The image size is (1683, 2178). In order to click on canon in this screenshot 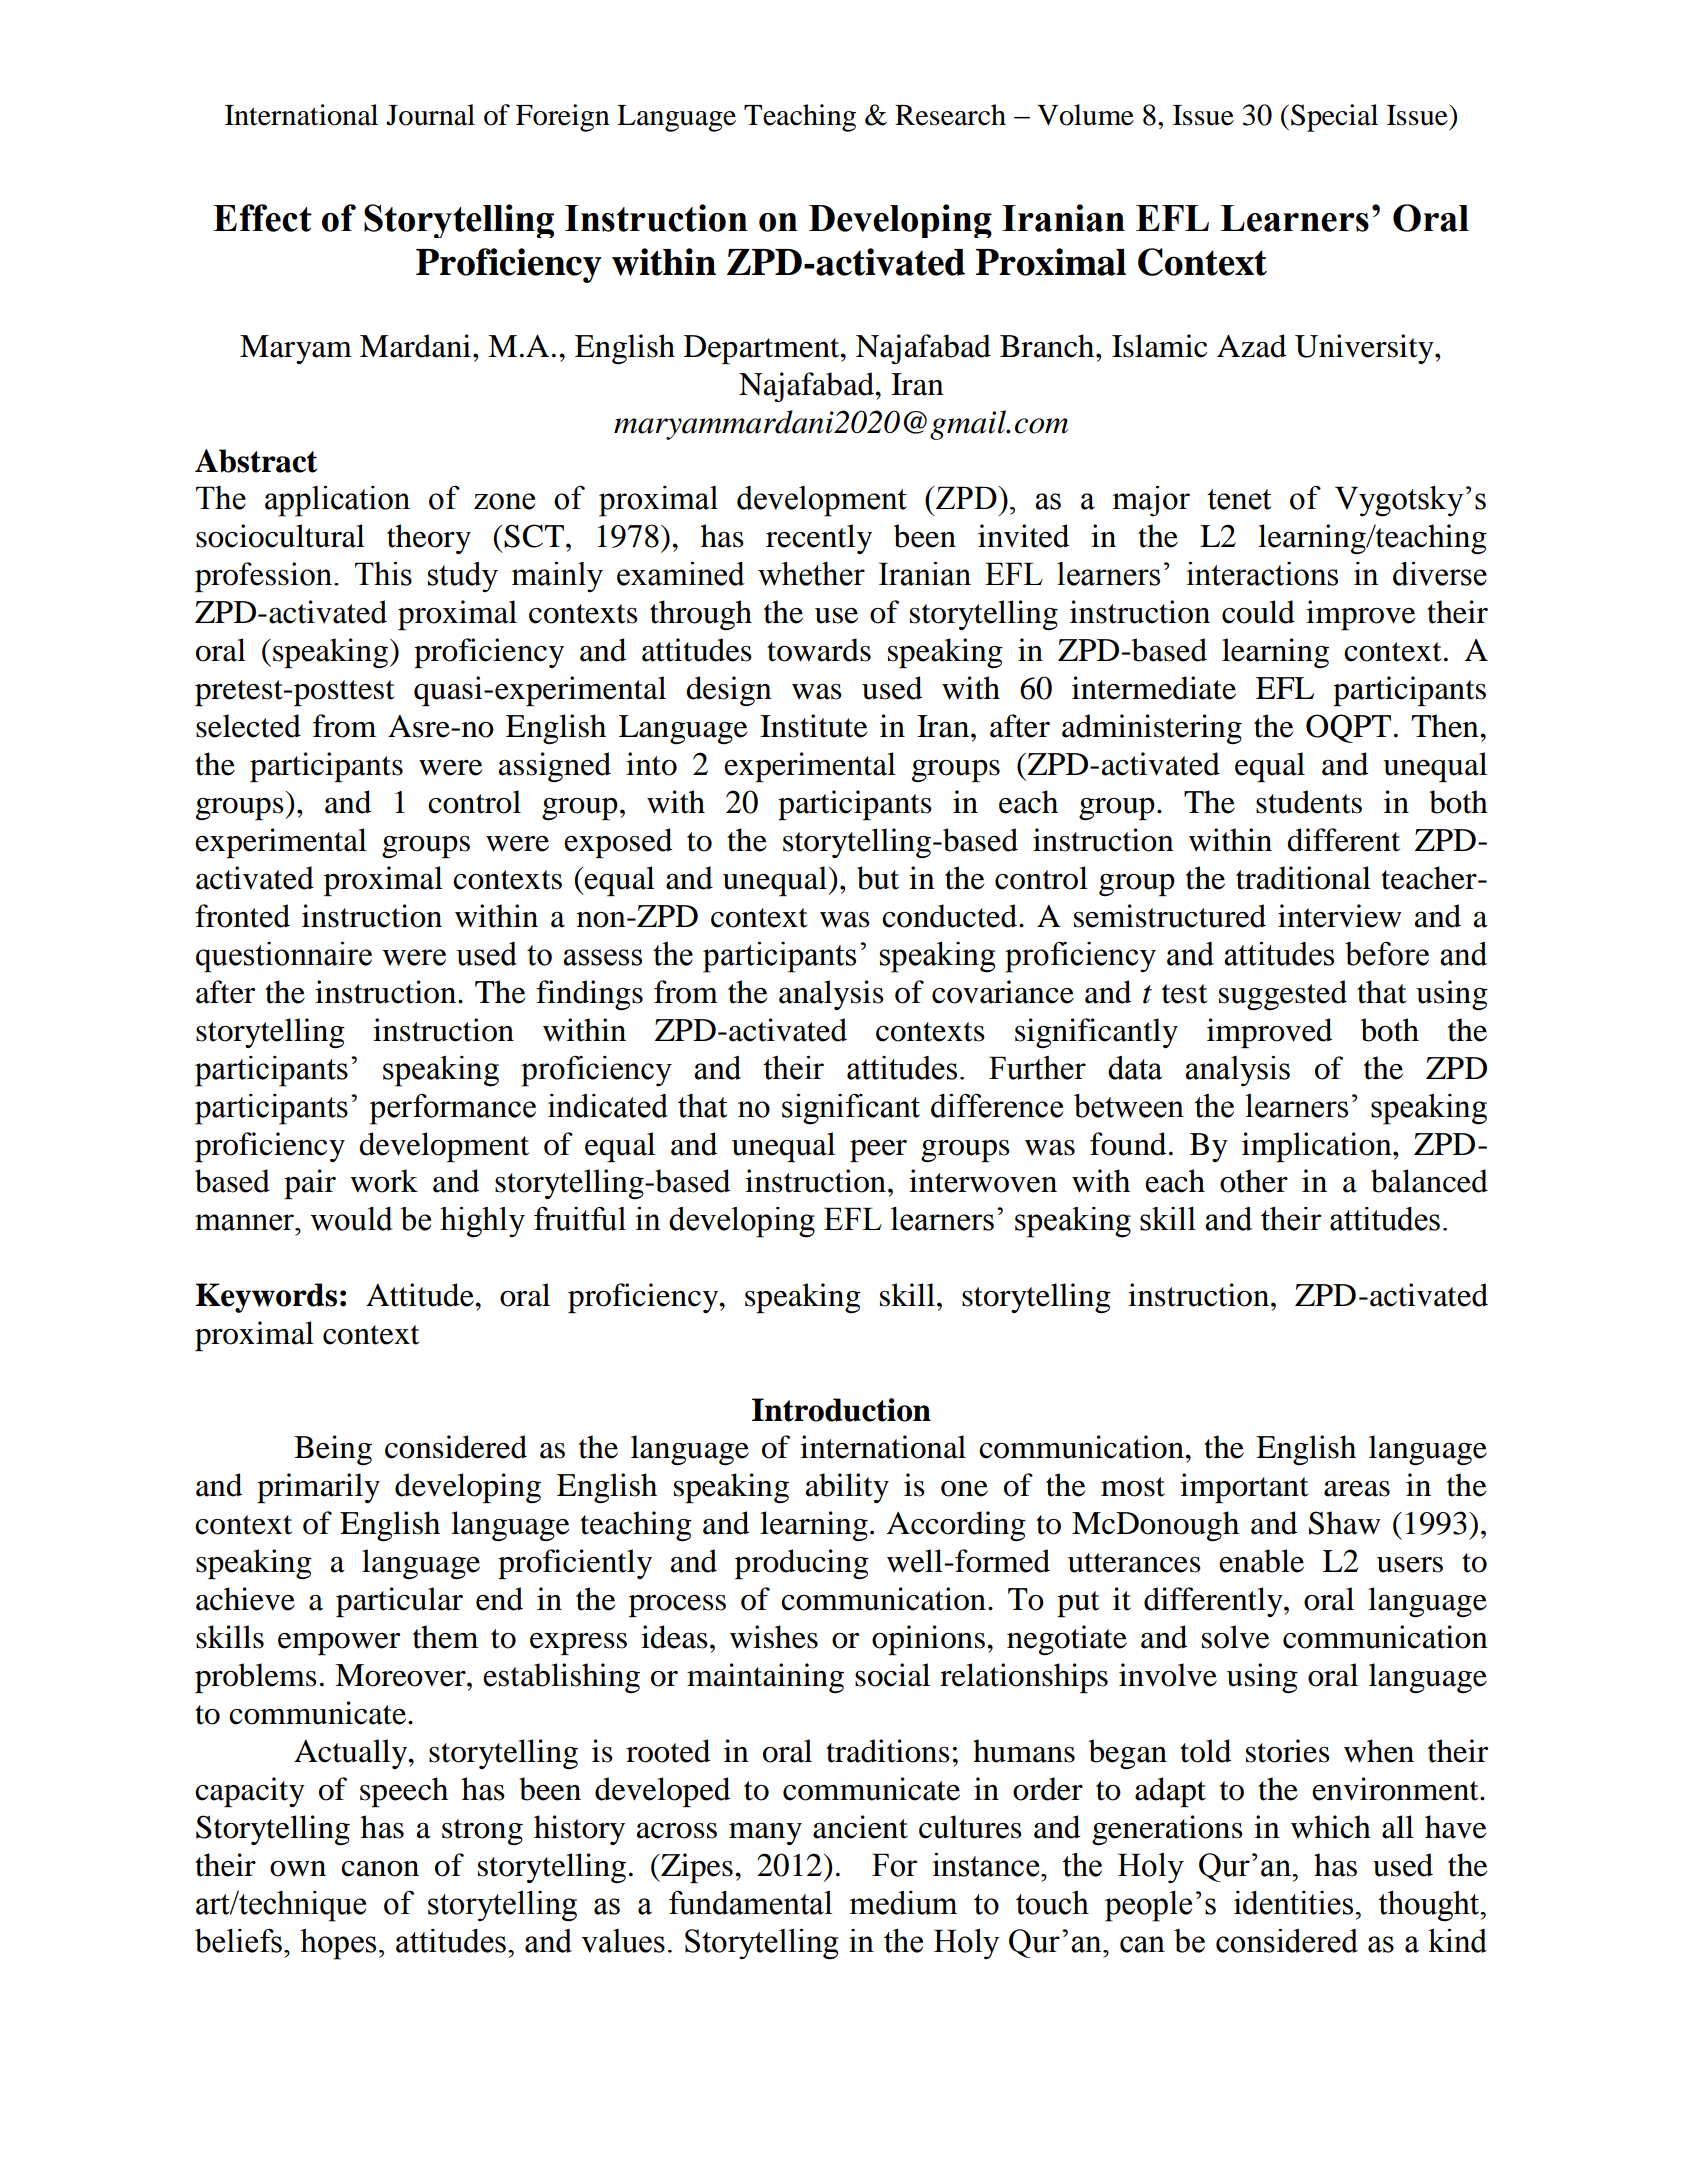, I will do `click(380, 1869)`.
